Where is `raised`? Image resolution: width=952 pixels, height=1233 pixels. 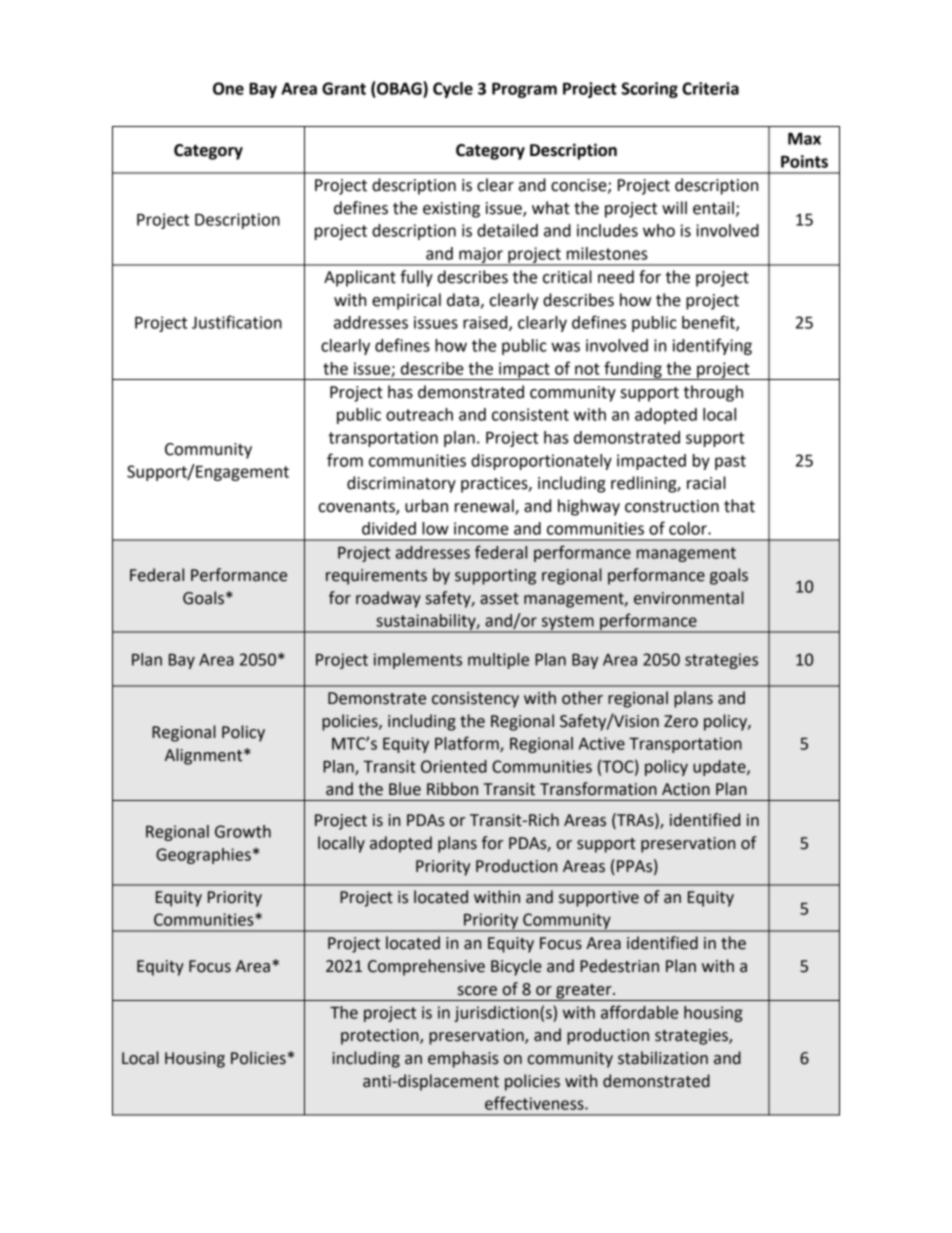 raised is located at coordinates (486, 323).
